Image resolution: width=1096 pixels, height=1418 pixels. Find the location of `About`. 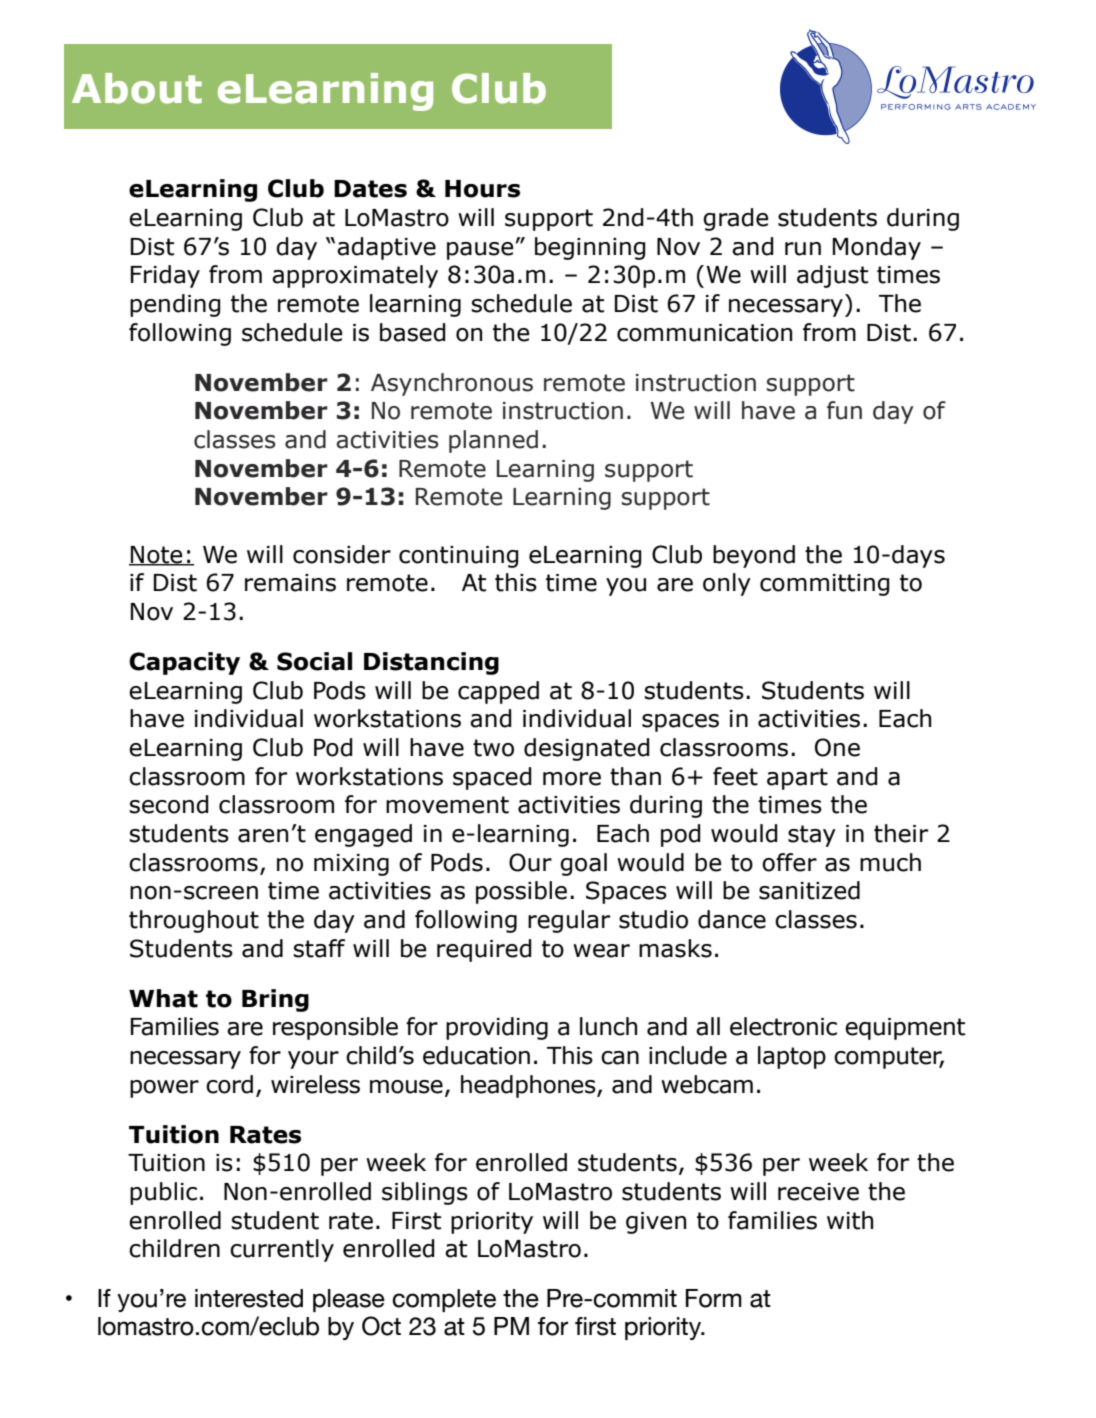

About is located at coordinates (137, 88).
